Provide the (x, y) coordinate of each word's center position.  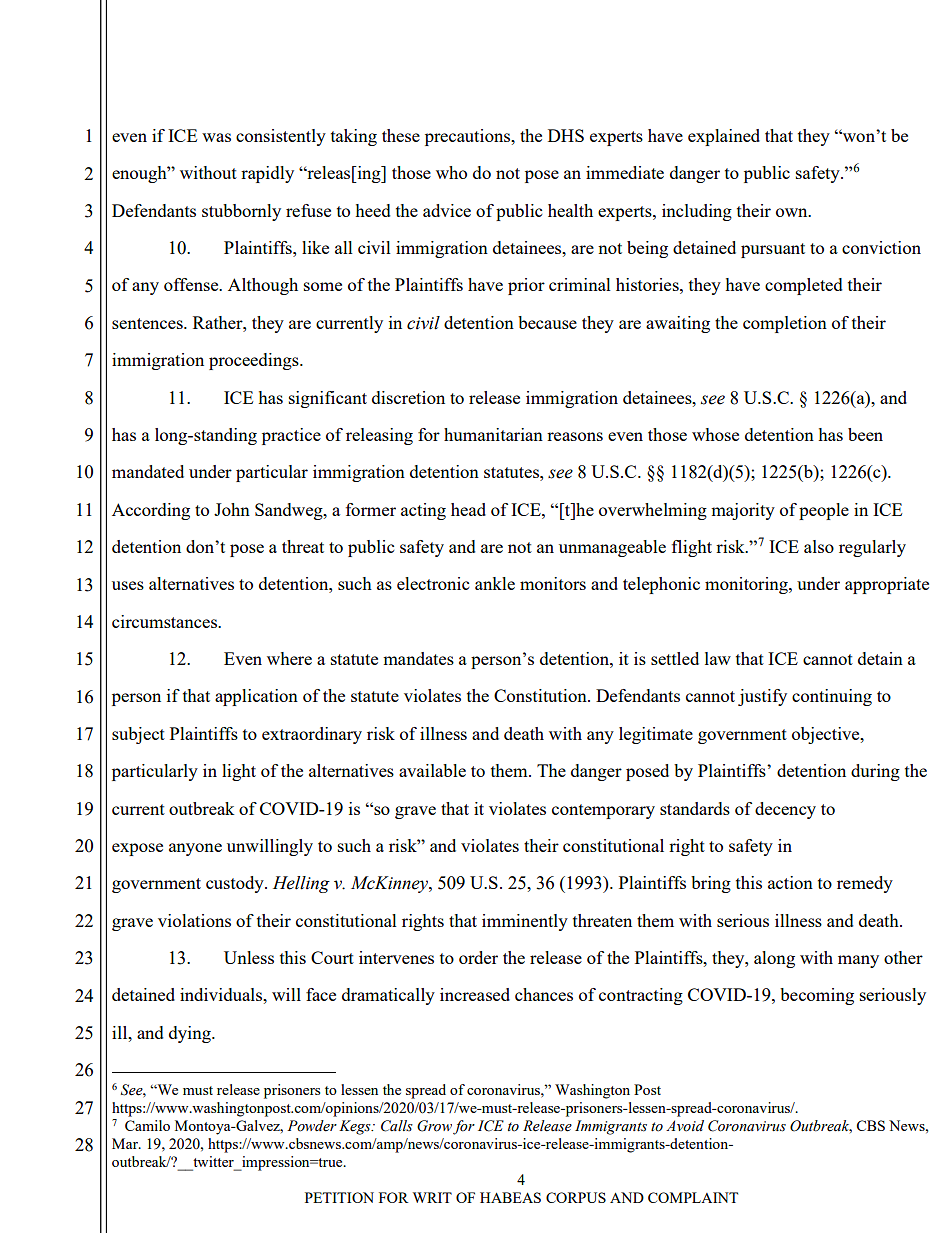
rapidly (267, 174)
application (256, 697)
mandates (418, 658)
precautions (469, 137)
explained (724, 137)
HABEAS (510, 1197)
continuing (832, 697)
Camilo (147, 1125)
